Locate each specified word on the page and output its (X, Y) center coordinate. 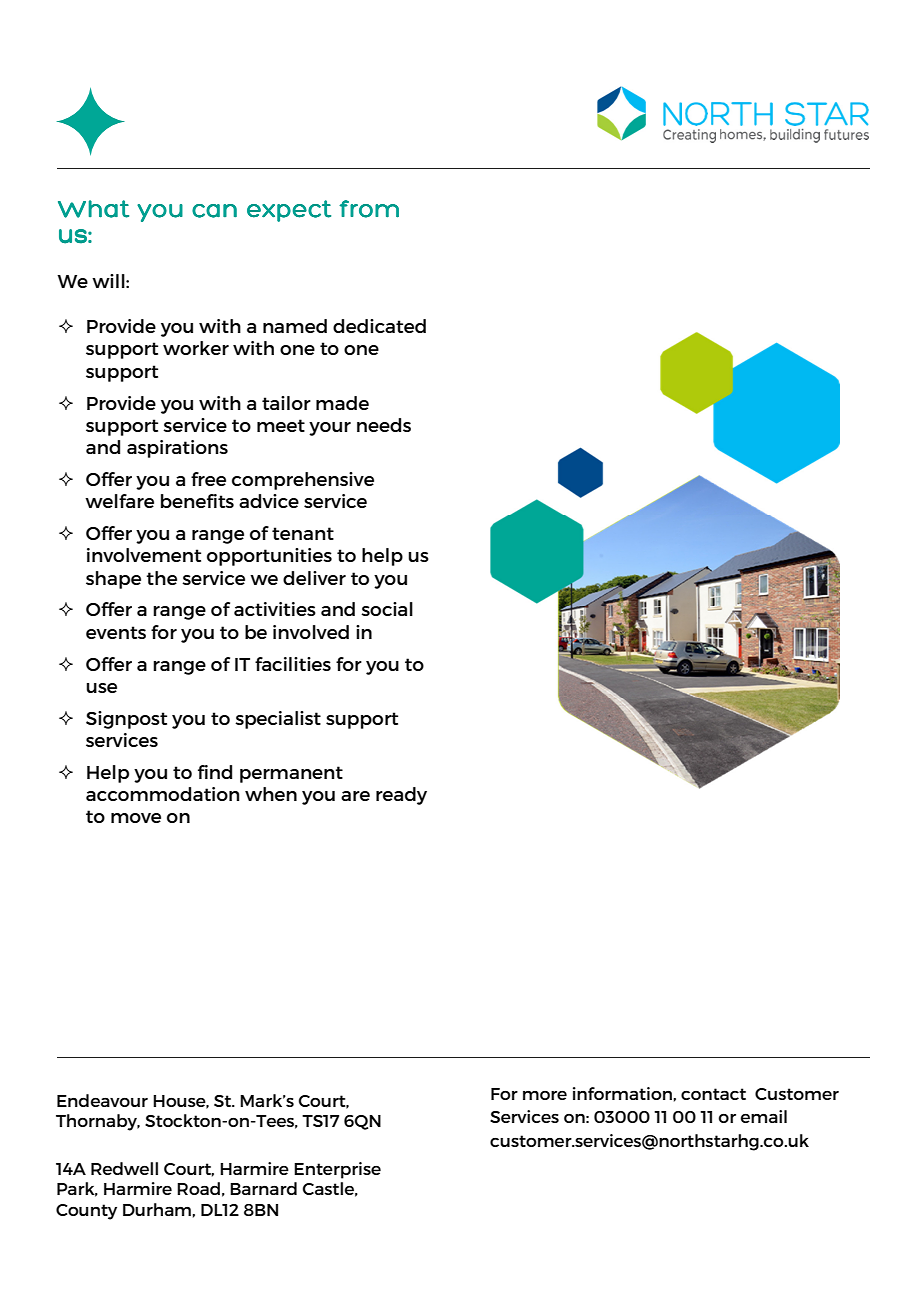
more (545, 1095)
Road (198, 1188)
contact (713, 1094)
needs (384, 425)
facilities (293, 664)
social (387, 609)
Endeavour (102, 1100)
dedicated (379, 326)
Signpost (126, 720)
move (136, 818)
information (622, 1093)
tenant (303, 533)
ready (401, 796)
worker (196, 348)
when (271, 794)
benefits (197, 501)
